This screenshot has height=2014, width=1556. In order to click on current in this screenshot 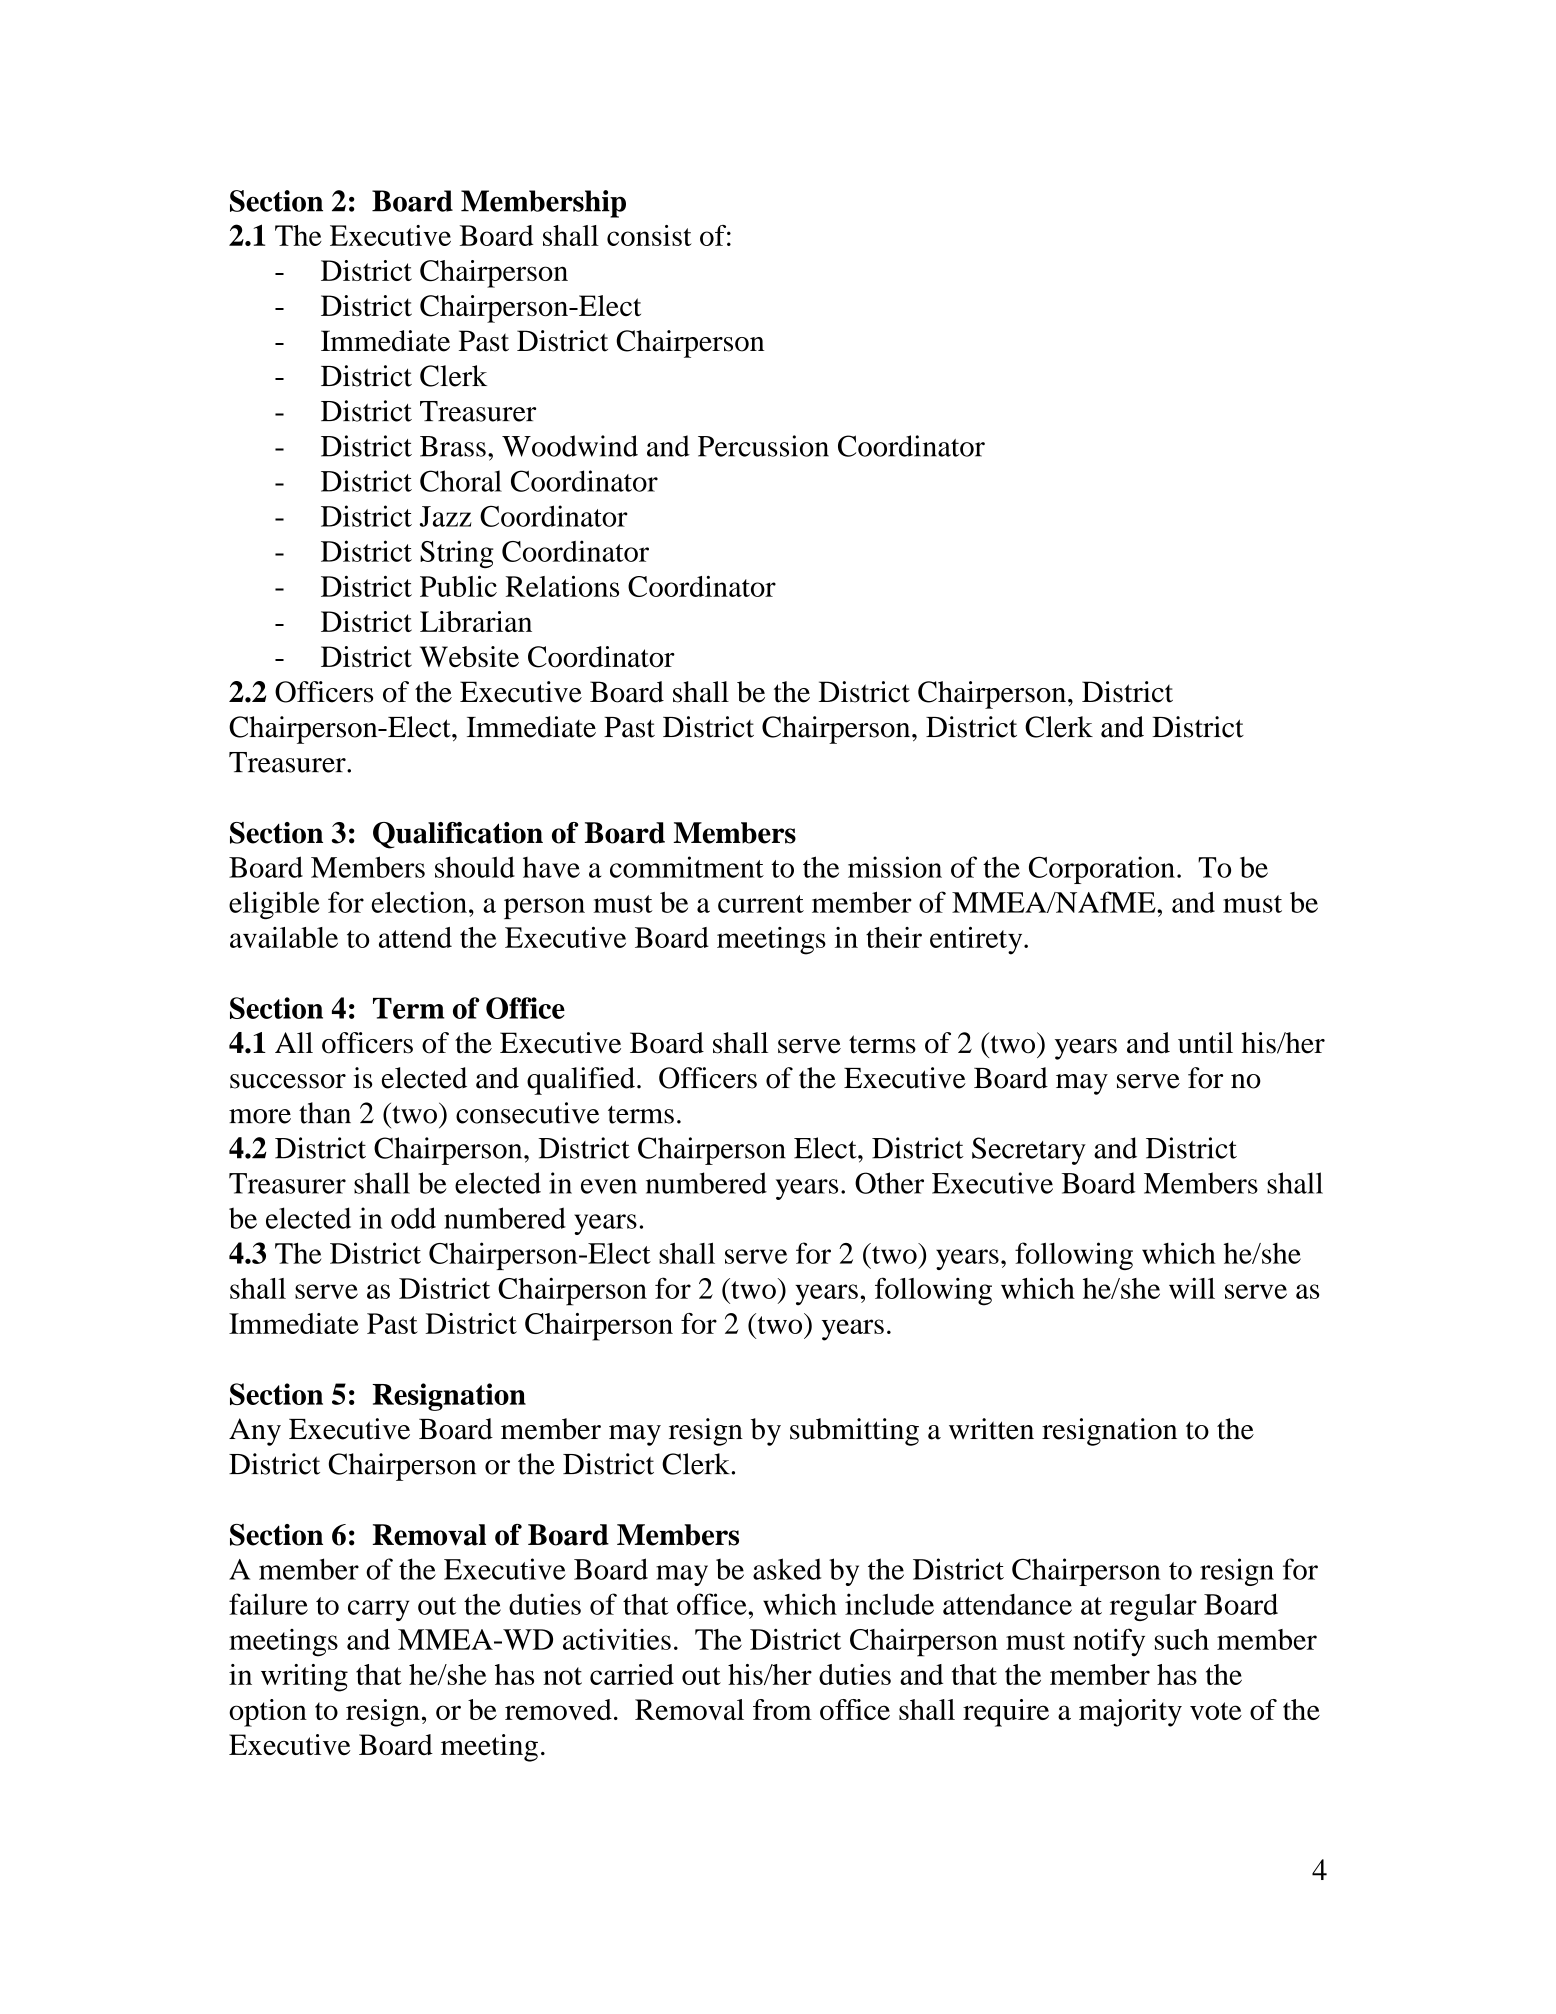, I will do `click(761, 904)`.
